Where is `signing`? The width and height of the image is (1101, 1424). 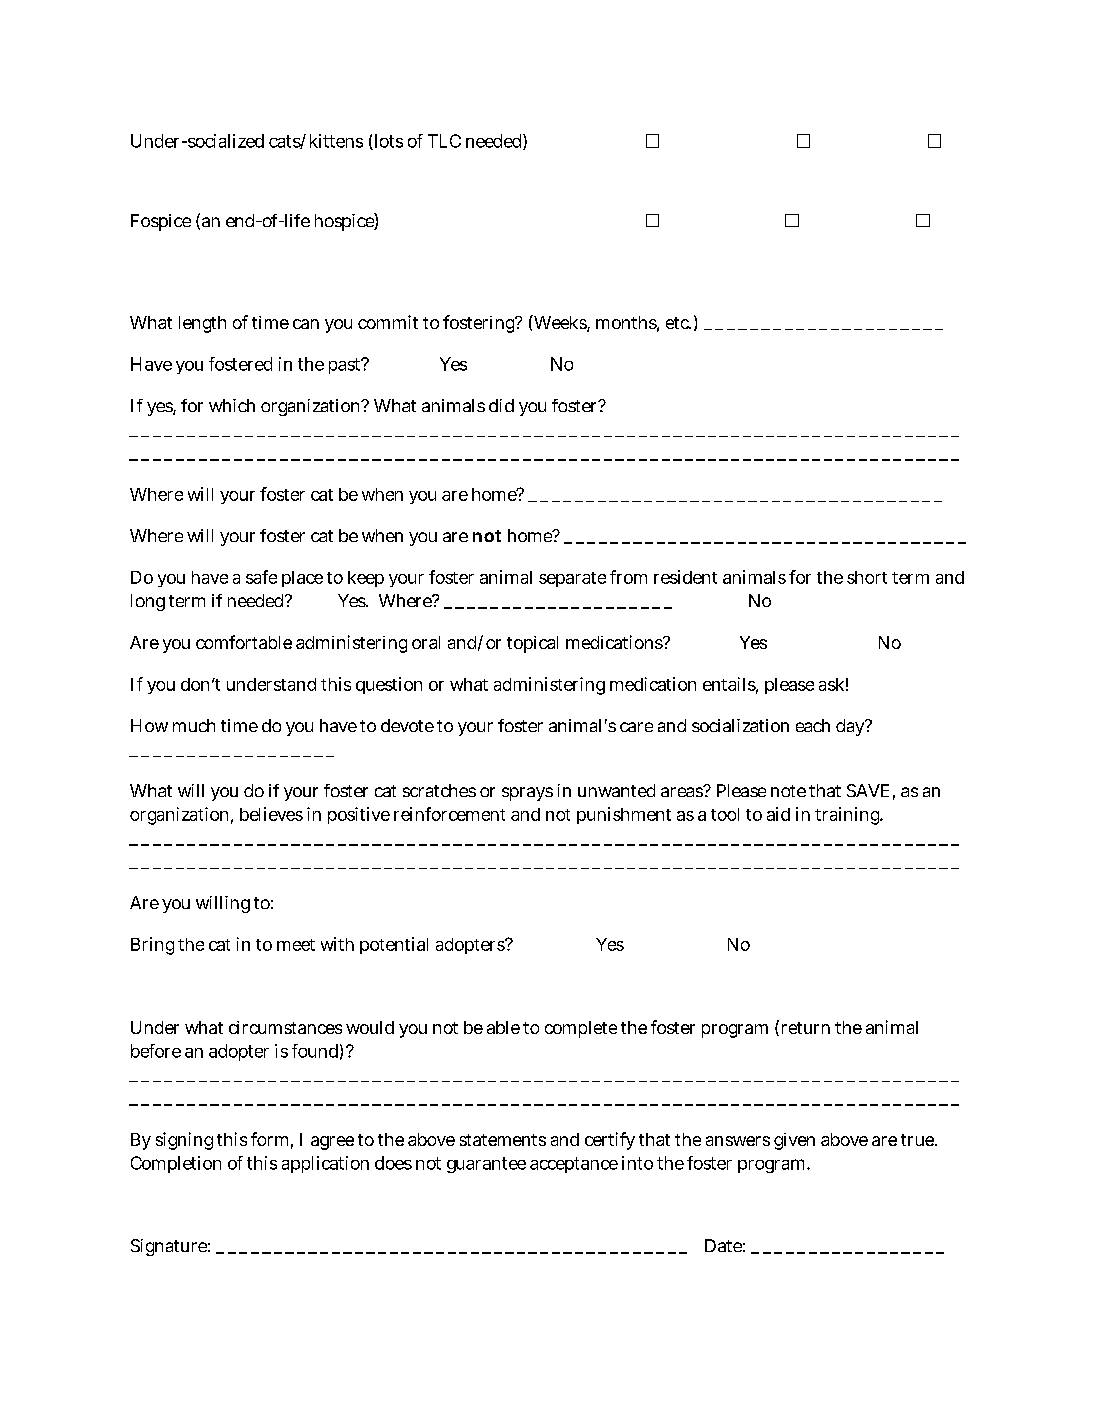
signing is located at coordinates (184, 1141).
